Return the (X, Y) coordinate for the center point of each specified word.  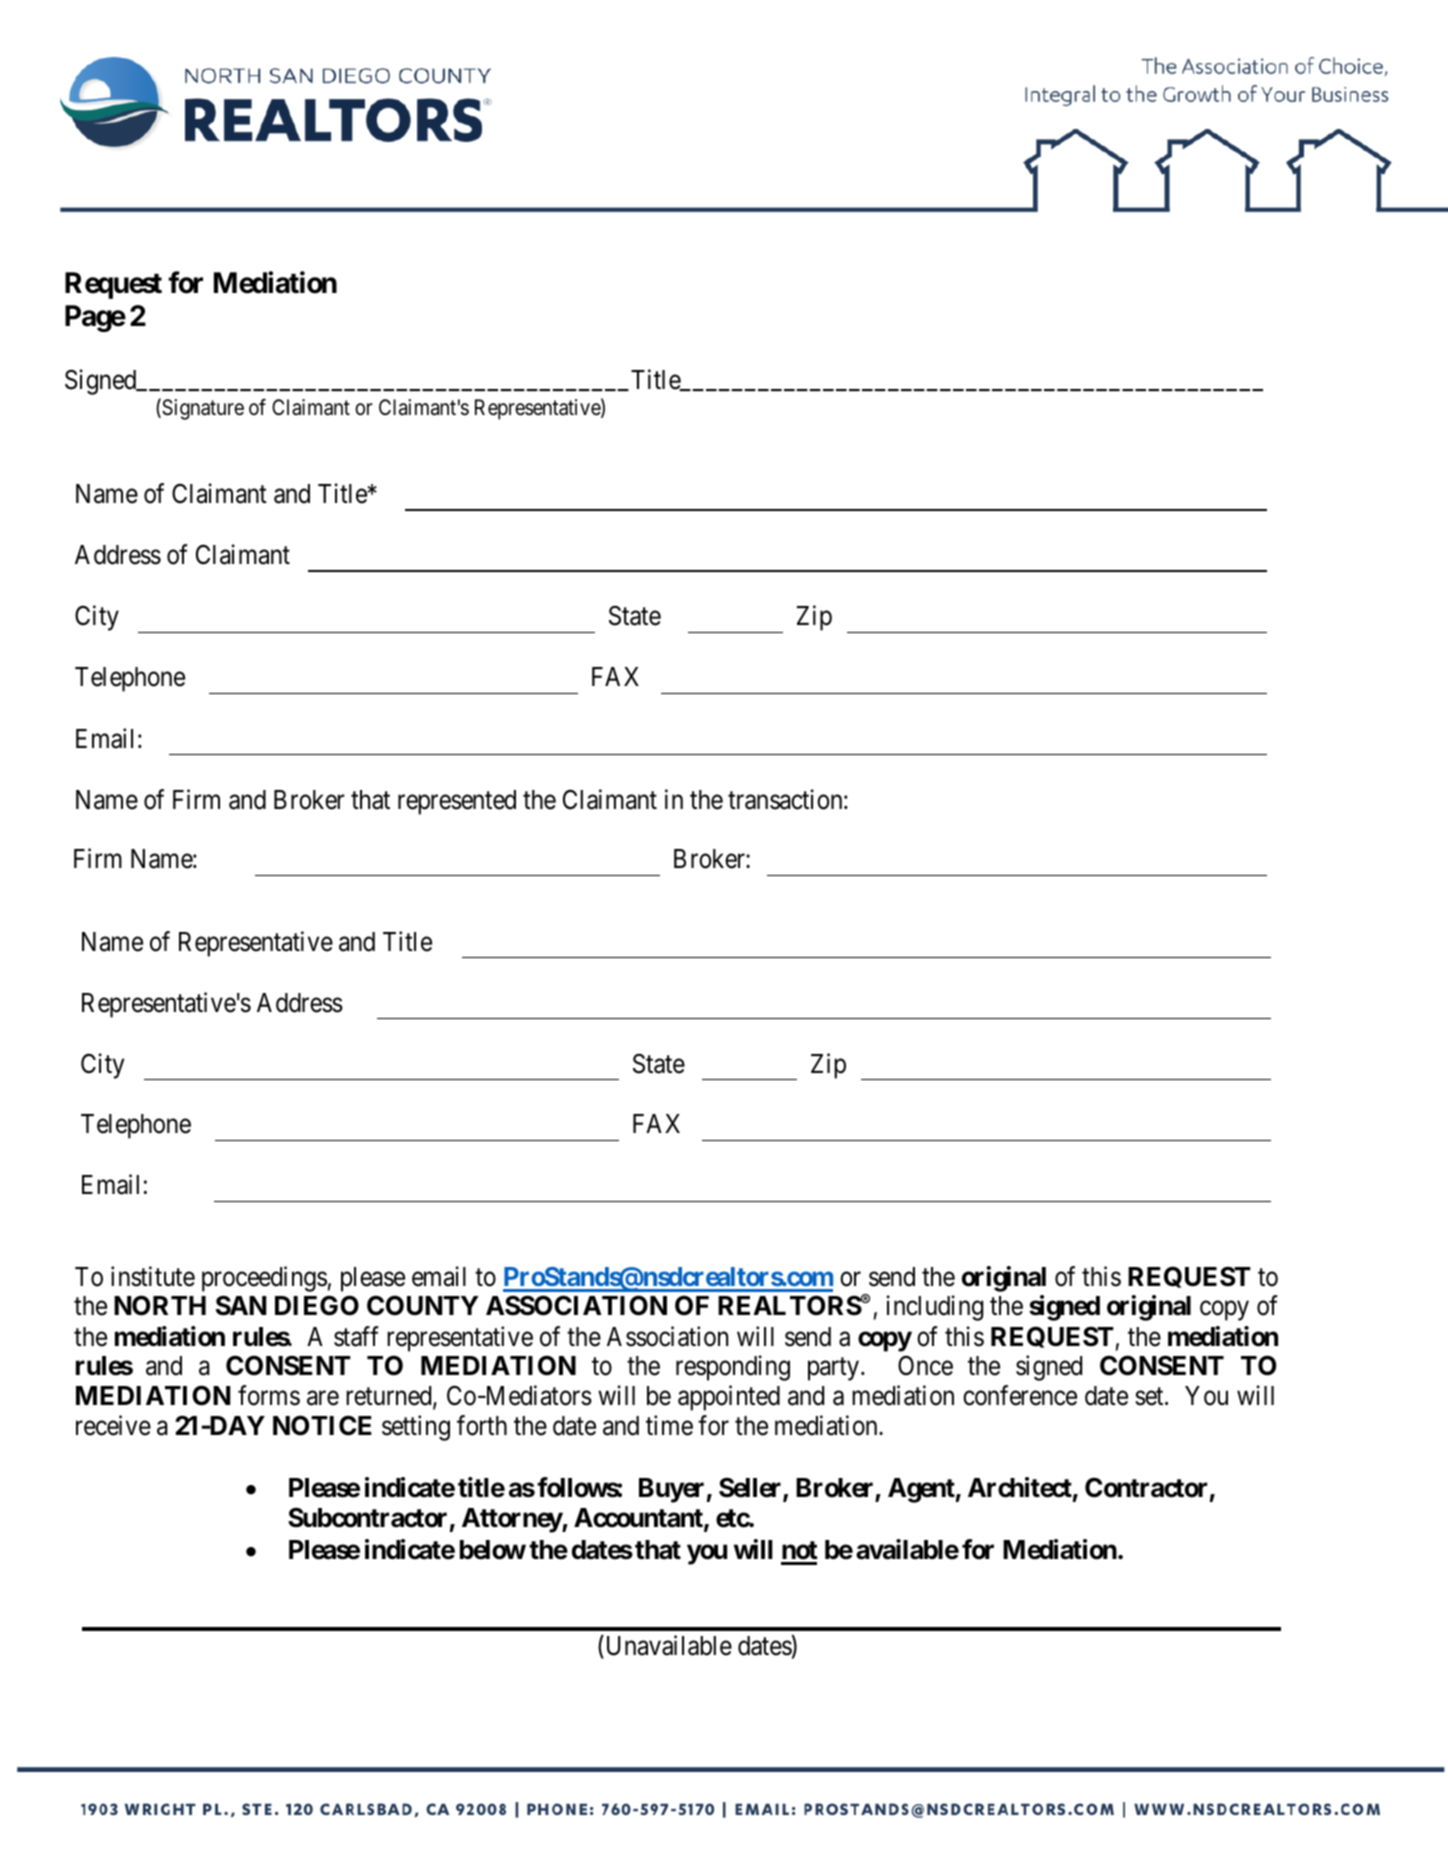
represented (457, 802)
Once (925, 1366)
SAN (241, 1305)
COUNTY (422, 1305)
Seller (751, 1489)
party (835, 1369)
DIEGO (317, 1305)
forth (482, 1426)
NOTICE (322, 1425)
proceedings (264, 1279)
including (935, 1308)
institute (153, 1276)
